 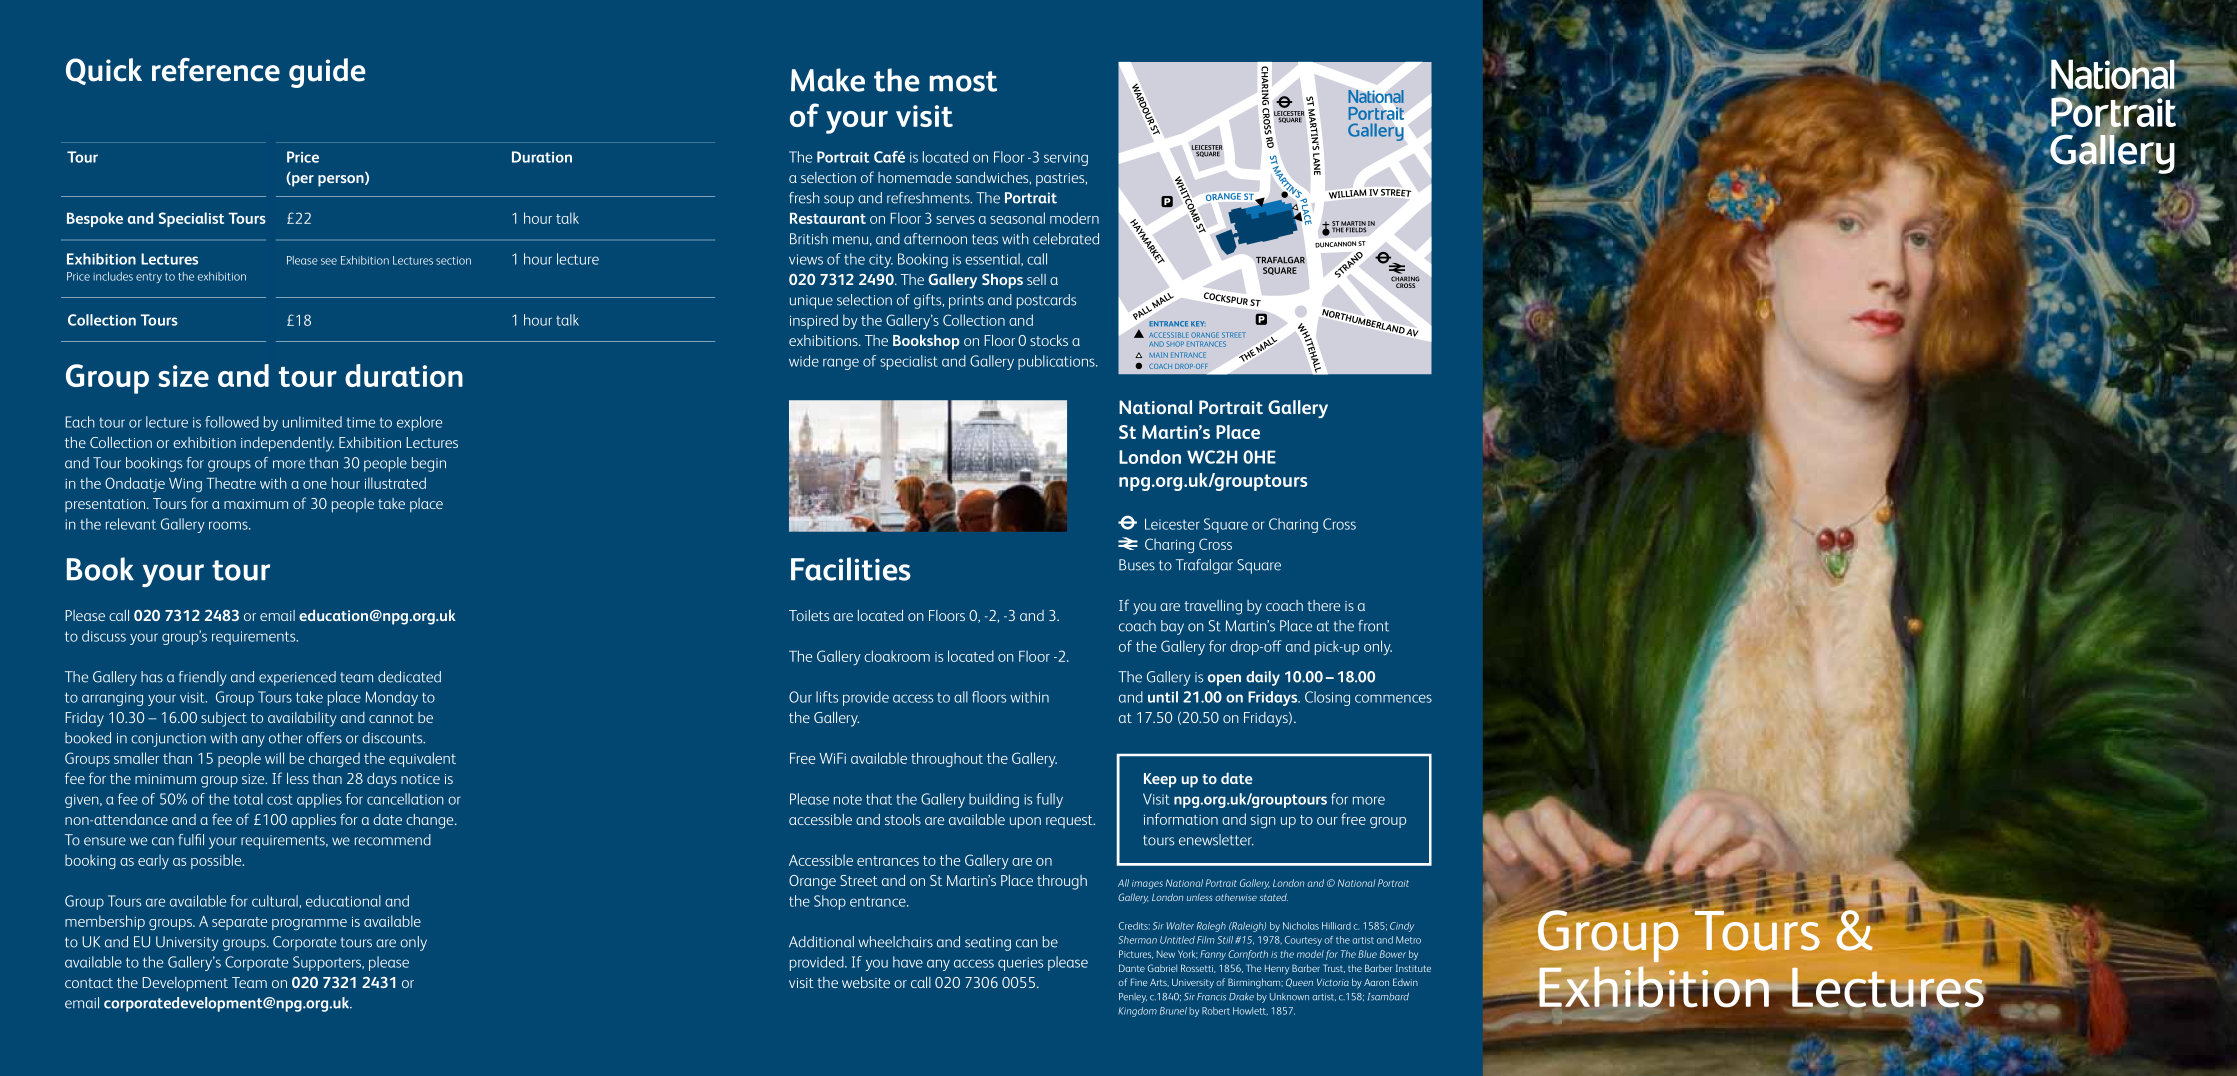 What do you see at coordinates (202, 678) in the screenshot?
I see `friendly` at bounding box center [202, 678].
